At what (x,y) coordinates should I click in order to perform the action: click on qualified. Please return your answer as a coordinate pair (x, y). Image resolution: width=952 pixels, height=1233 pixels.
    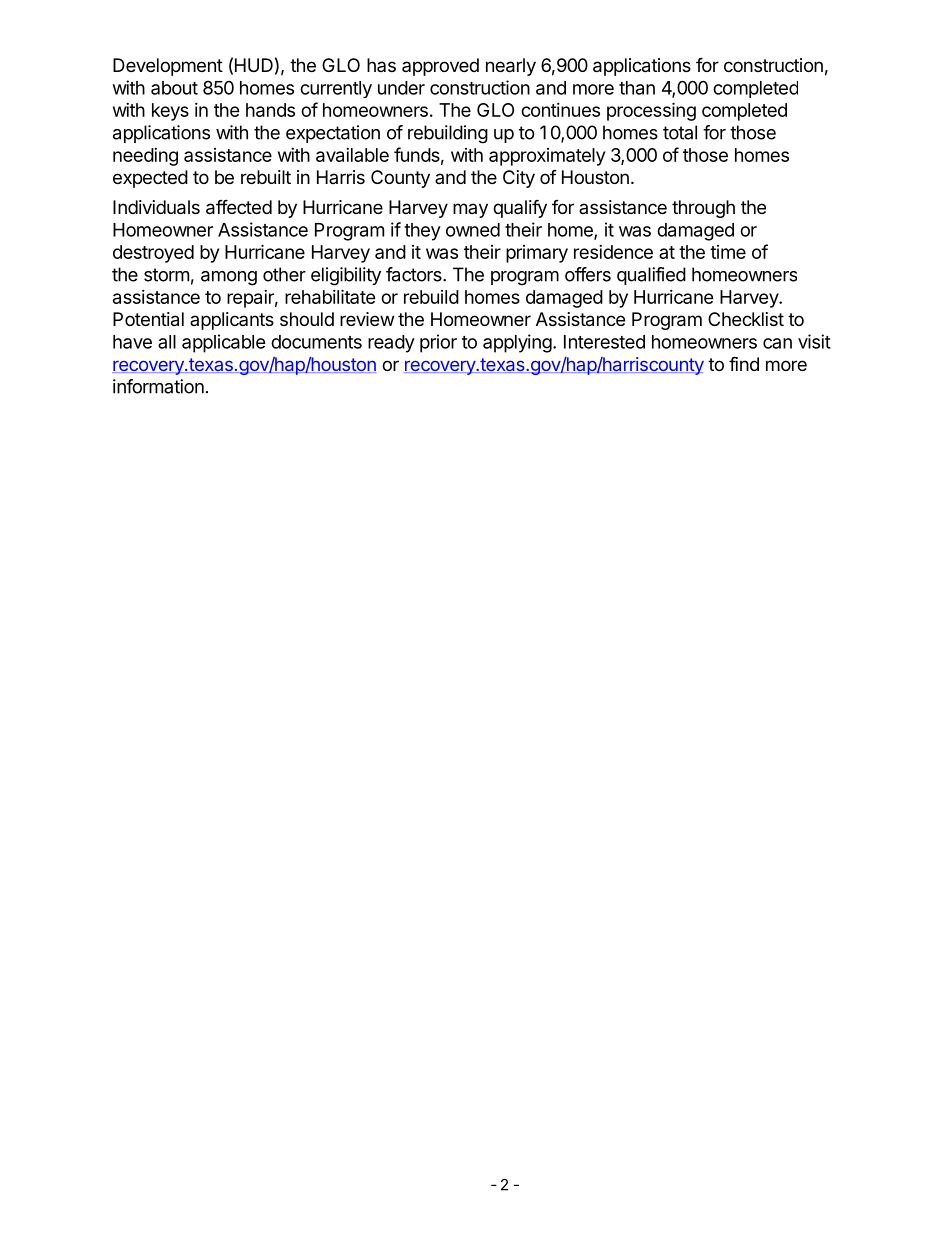
    Looking at the image, I should click on (651, 276).
